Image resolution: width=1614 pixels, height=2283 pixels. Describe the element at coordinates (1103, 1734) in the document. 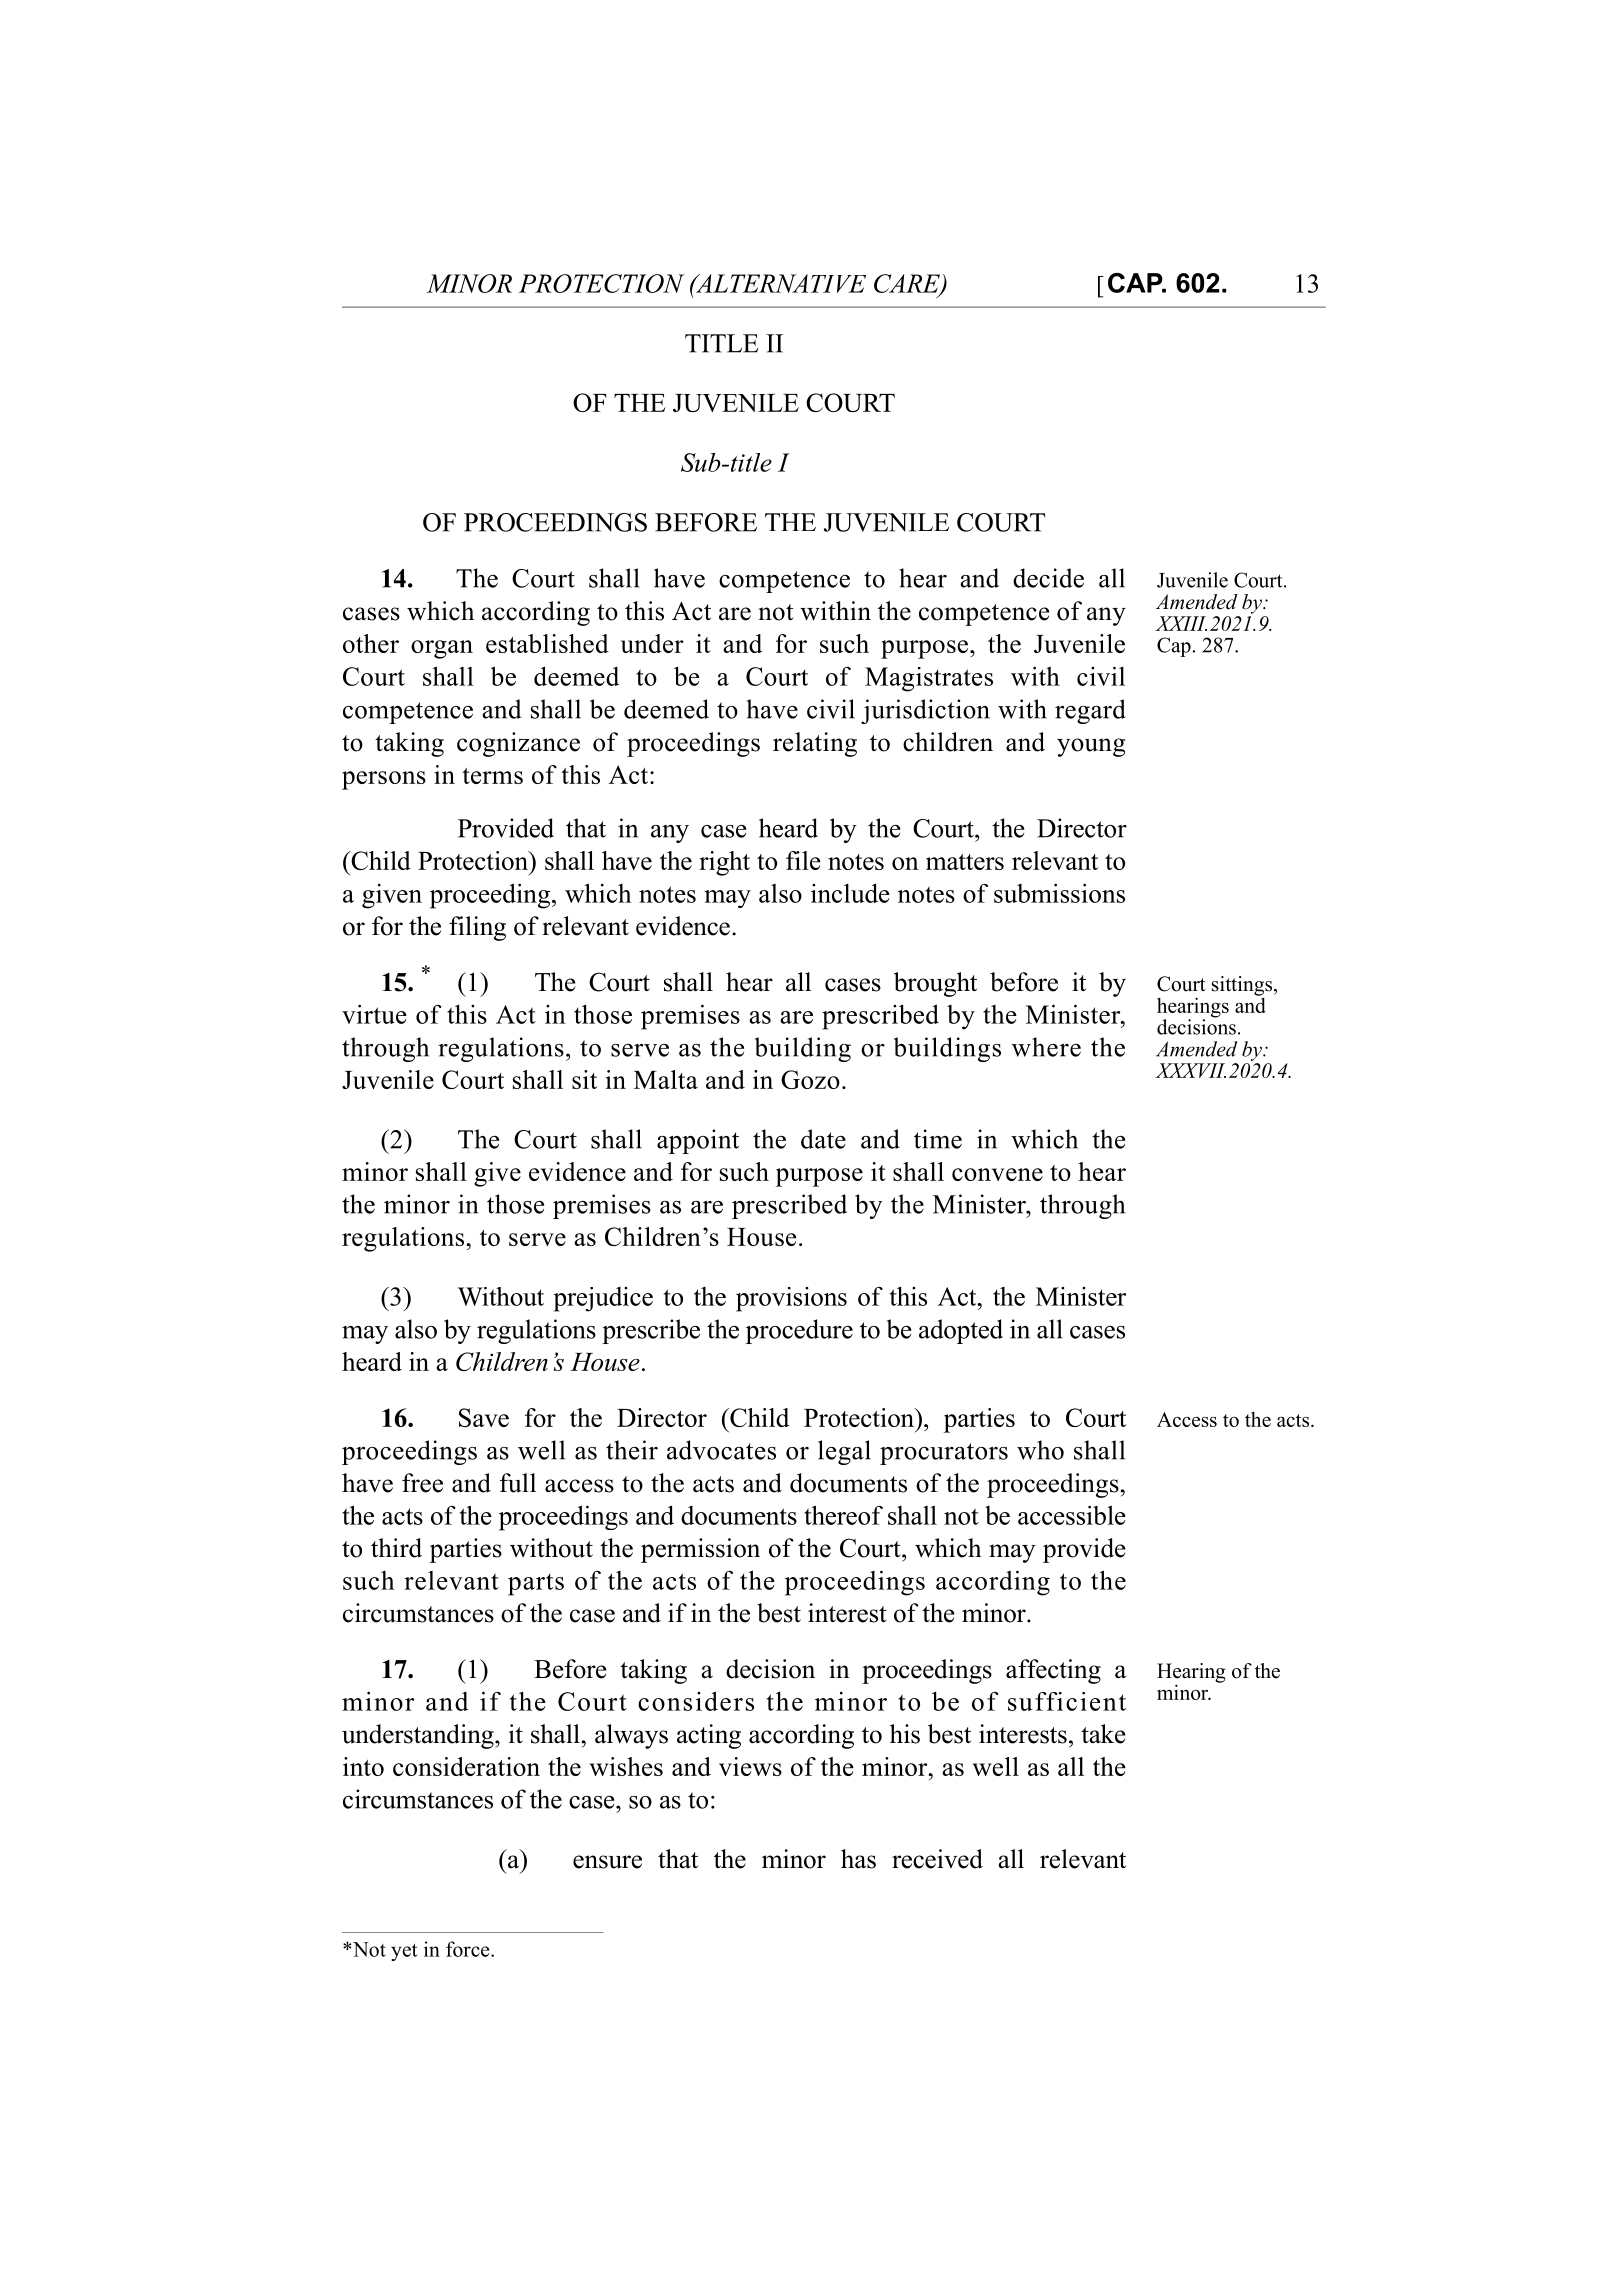

I see `take` at that location.
